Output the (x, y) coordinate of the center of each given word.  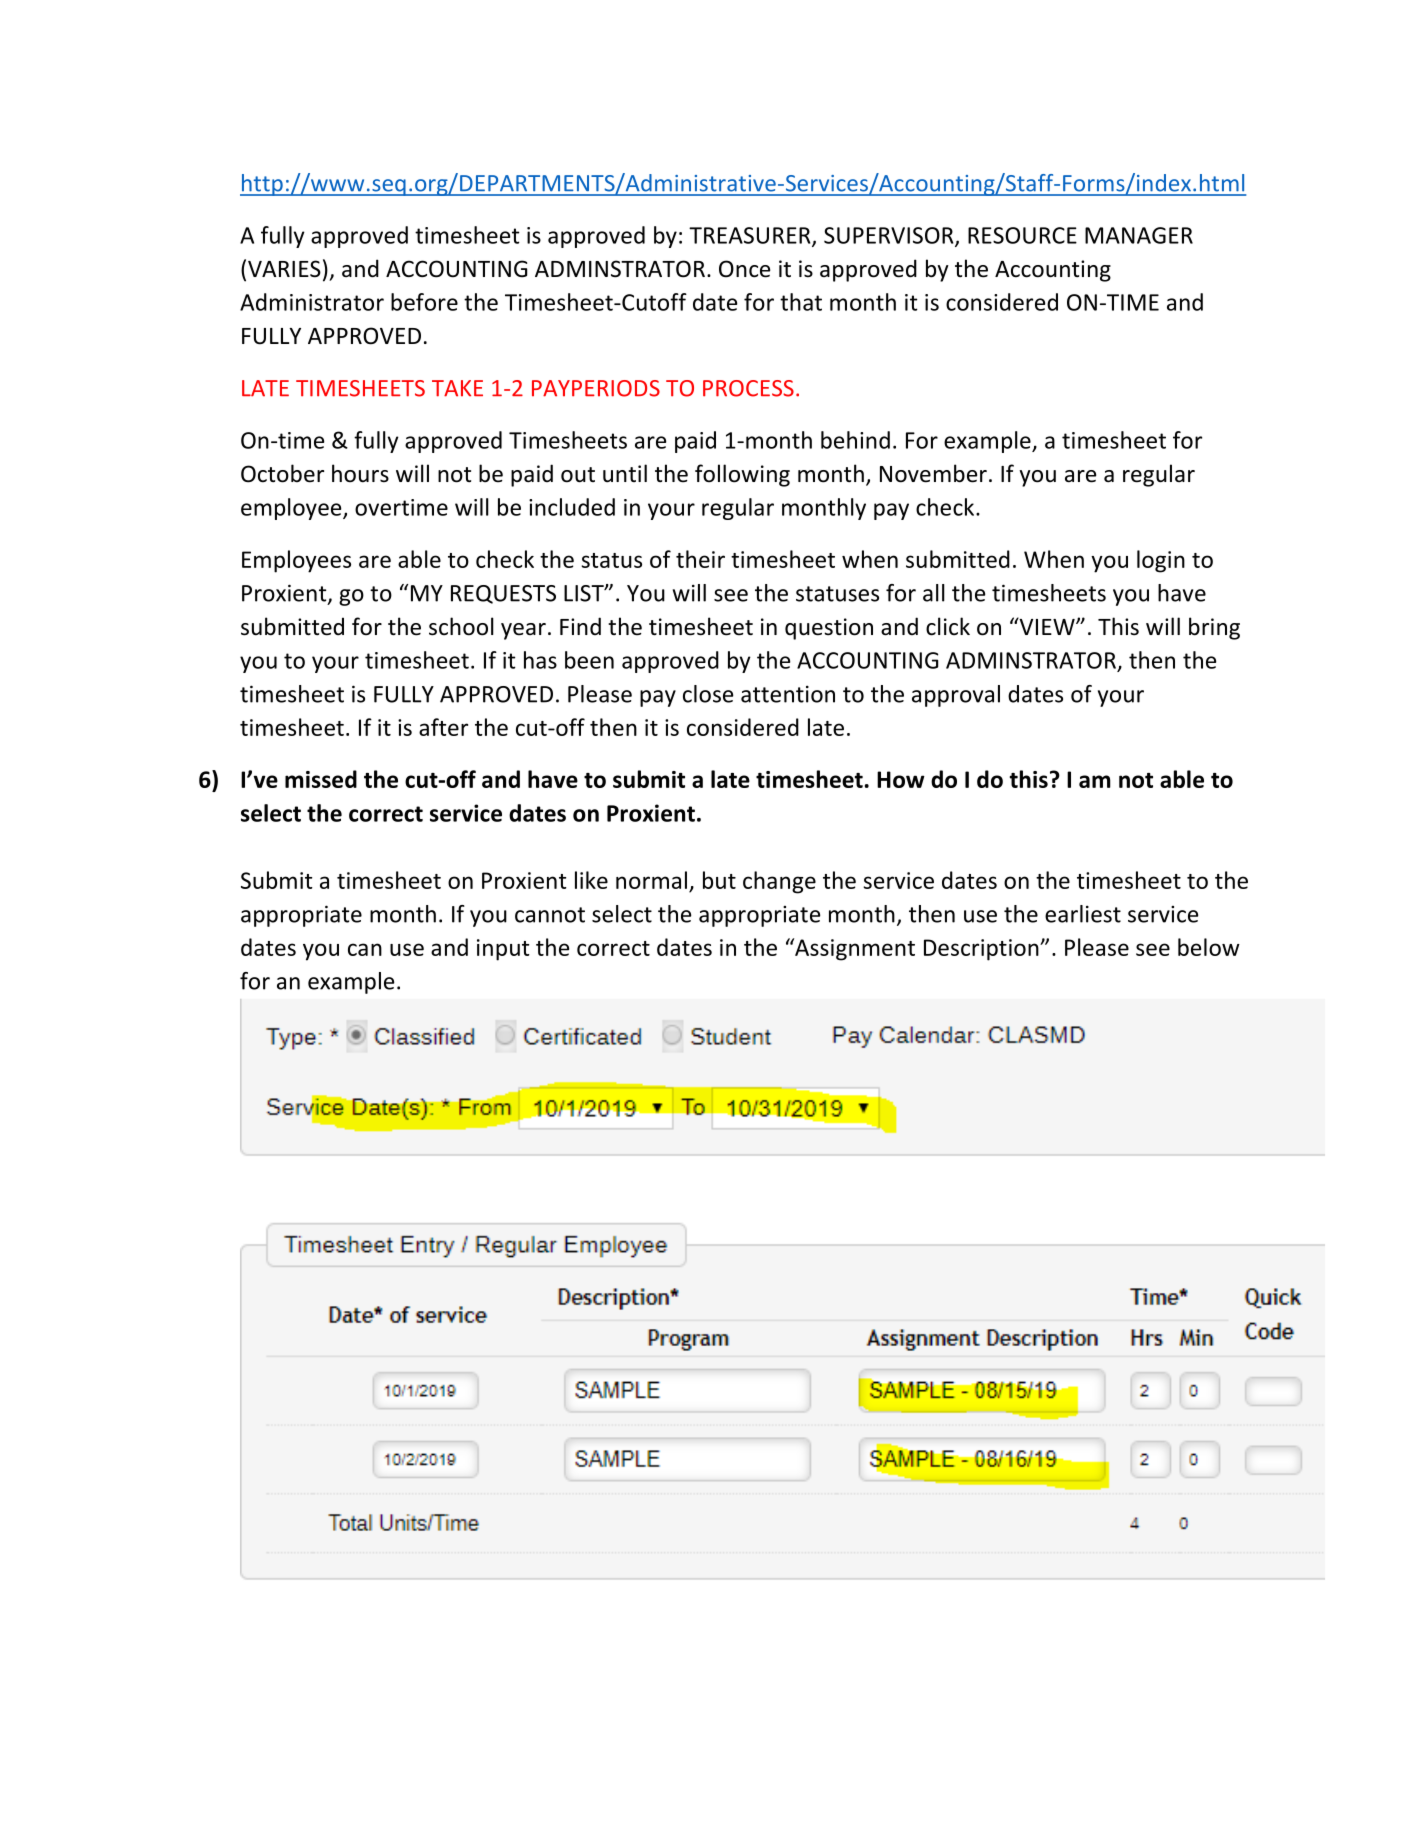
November (933, 473)
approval (956, 696)
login (1161, 561)
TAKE (457, 388)
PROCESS (748, 388)
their (700, 559)
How (901, 779)
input (503, 950)
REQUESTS (503, 594)
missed (321, 779)
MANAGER (1139, 235)
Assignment (854, 949)
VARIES (284, 269)
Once (744, 269)
